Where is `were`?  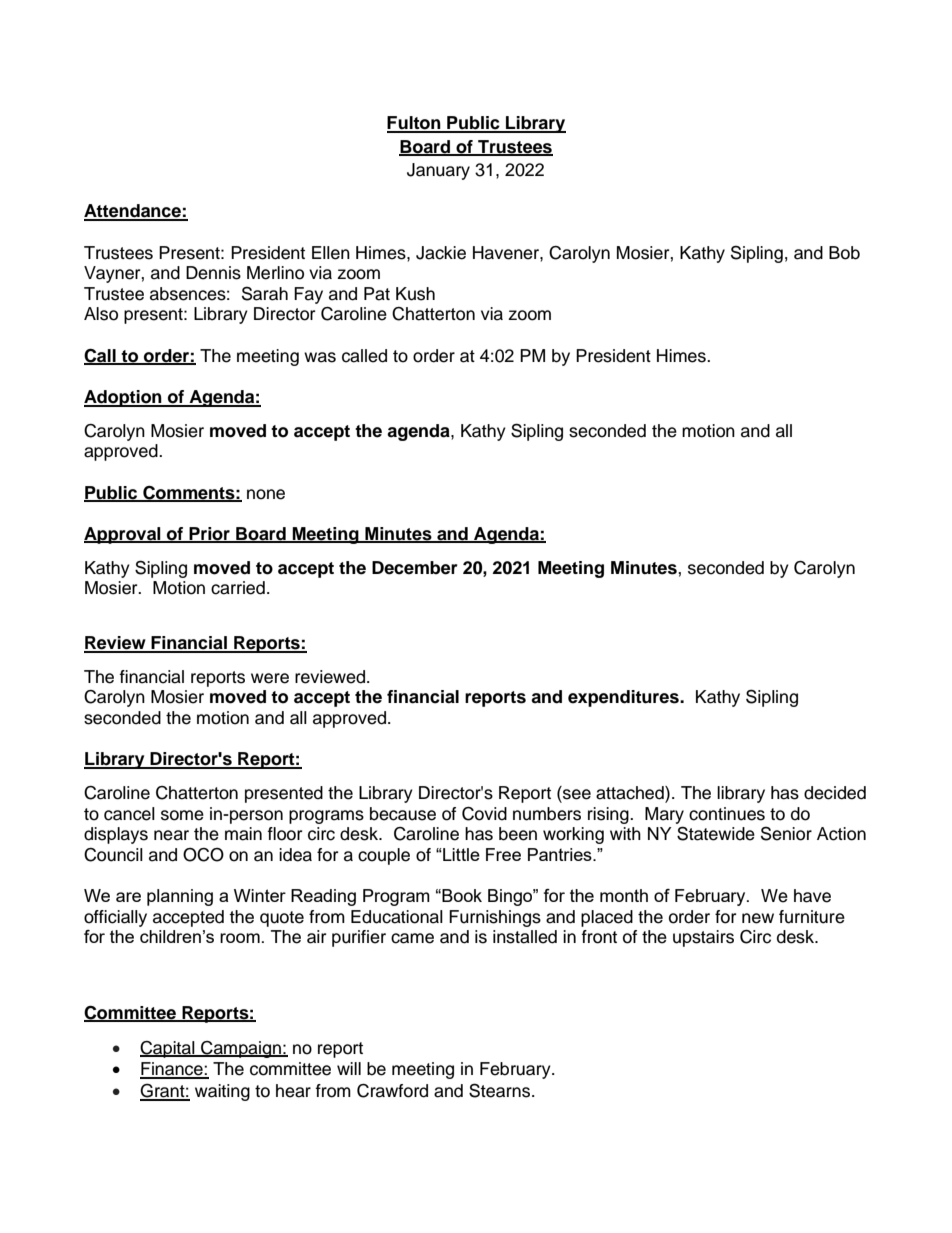 were is located at coordinates (270, 678).
